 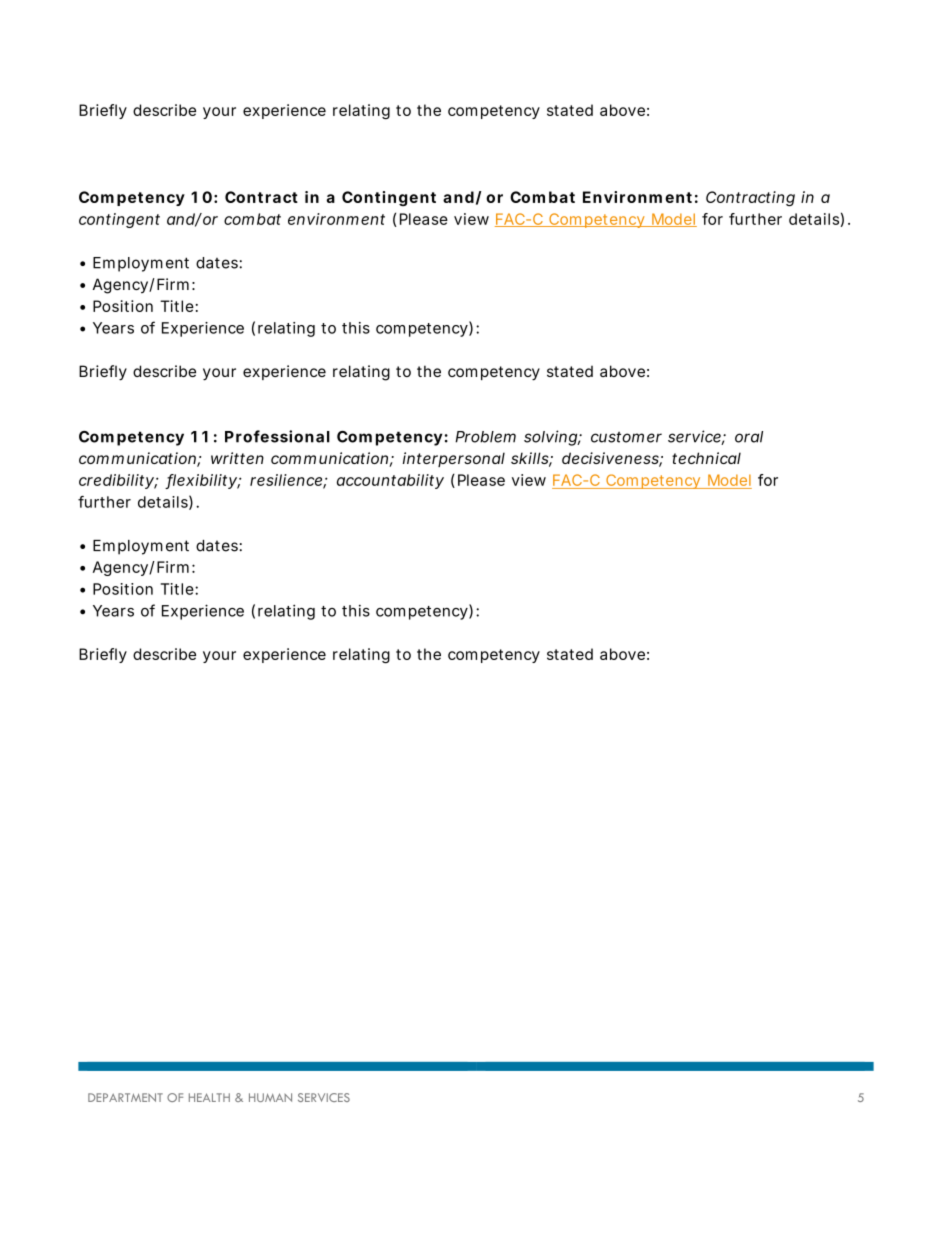 What do you see at coordinates (706, 458) in the page?
I see `technical` at bounding box center [706, 458].
